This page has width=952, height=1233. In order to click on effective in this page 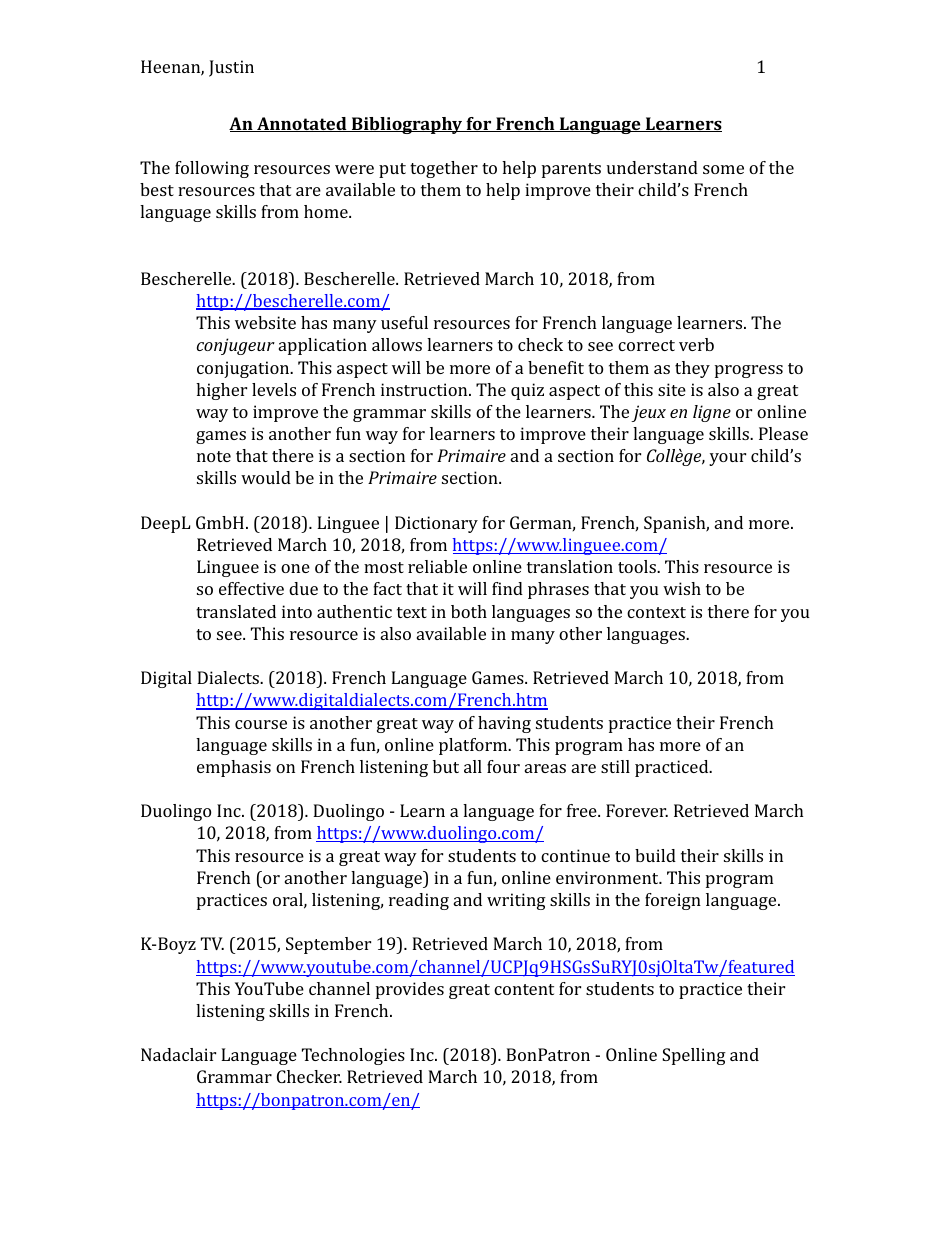, I will do `click(251, 588)`.
